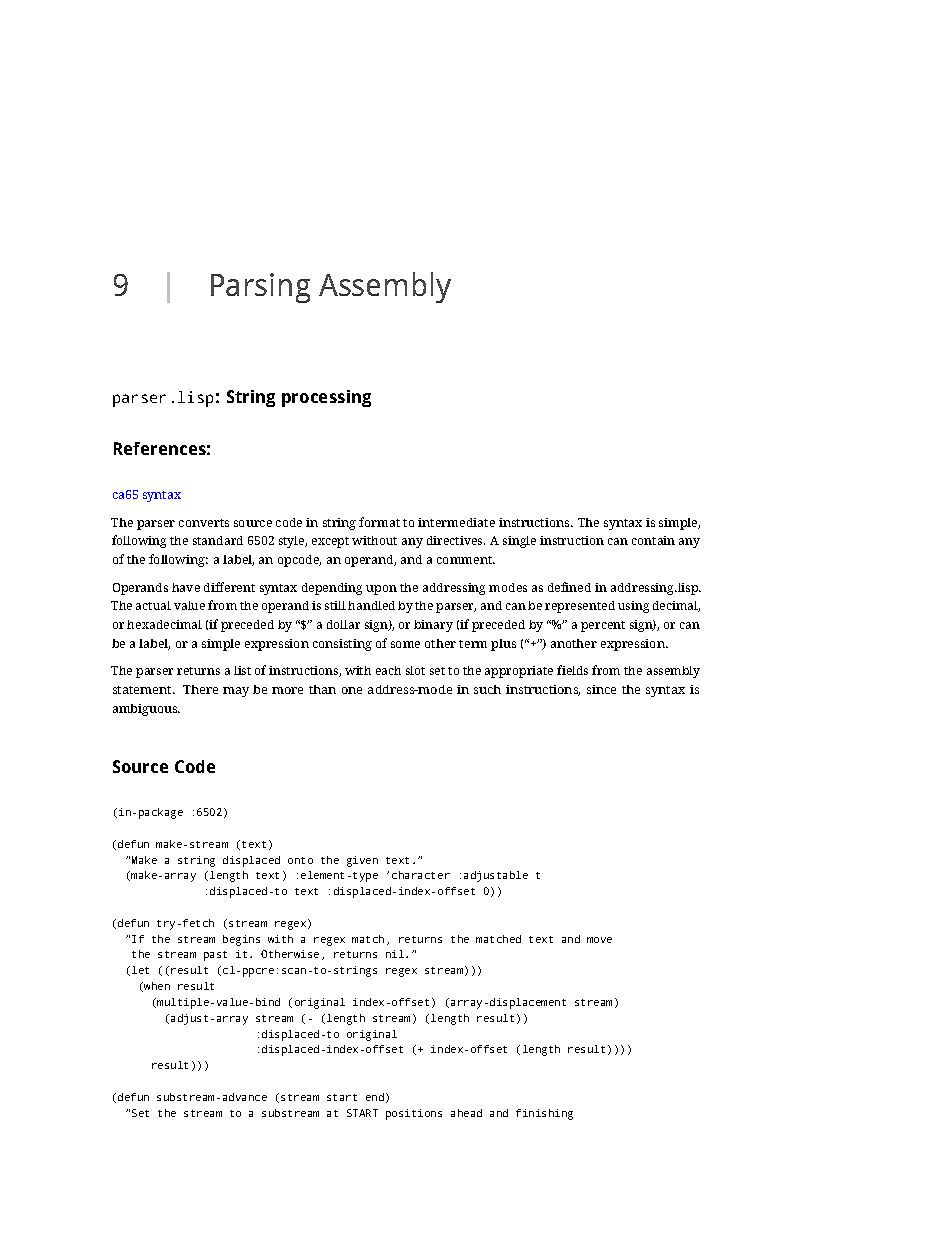  I want to click on let, so click(140, 970).
